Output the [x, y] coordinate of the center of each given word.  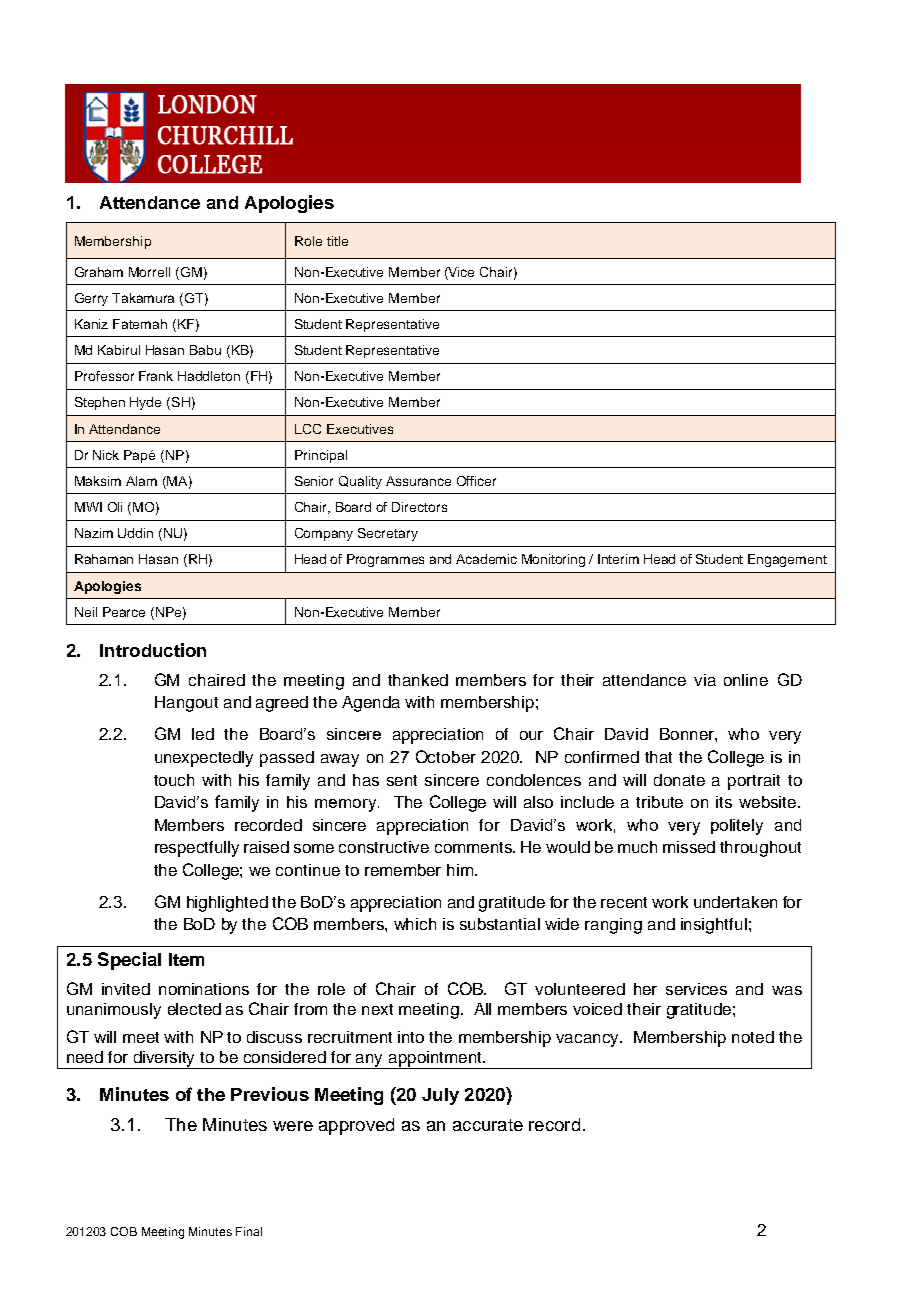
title [337, 241]
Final [249, 1231]
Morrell [149, 272]
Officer [476, 481]
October [446, 756]
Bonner [688, 734]
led [203, 734]
